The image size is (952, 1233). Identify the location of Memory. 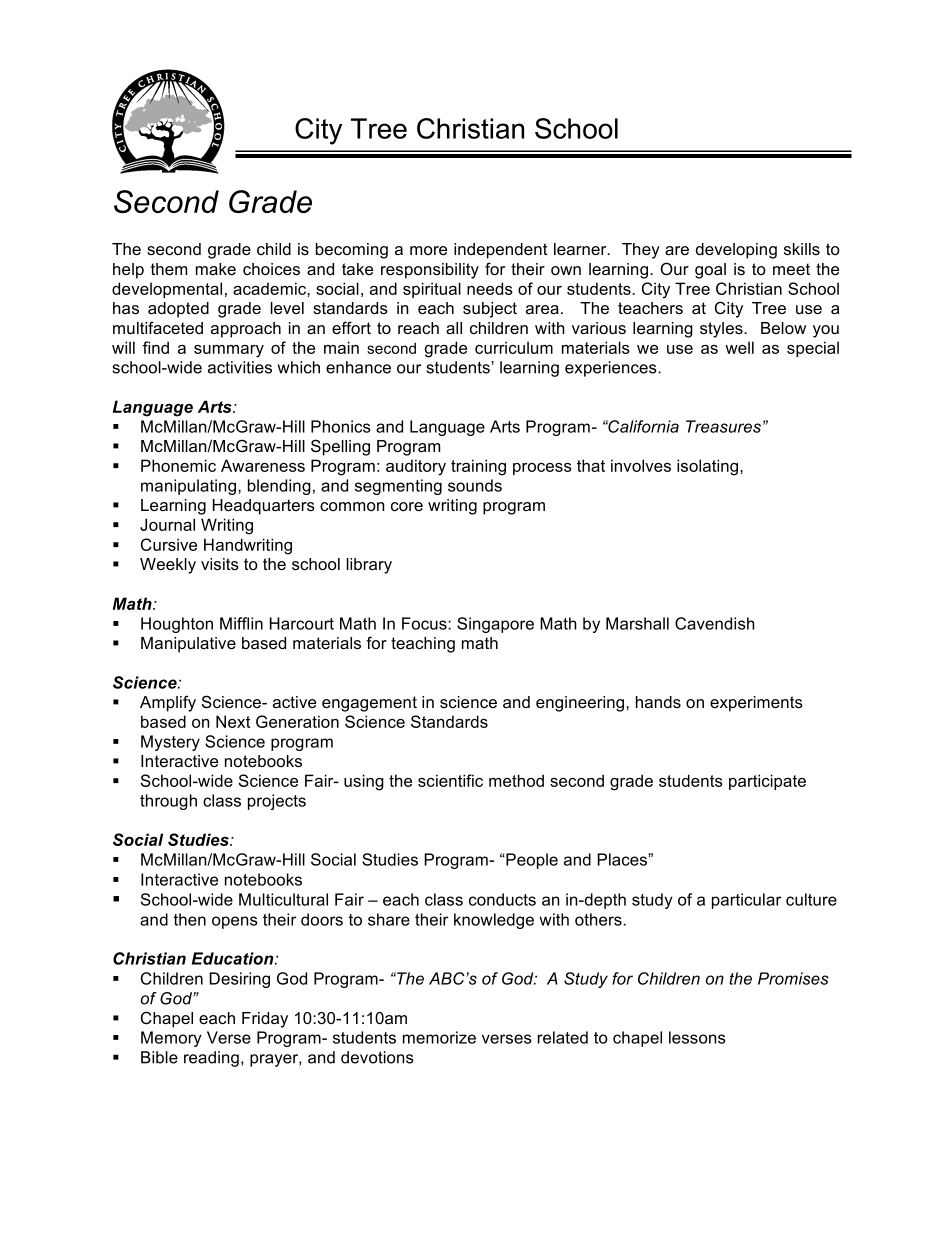
(171, 1039).
